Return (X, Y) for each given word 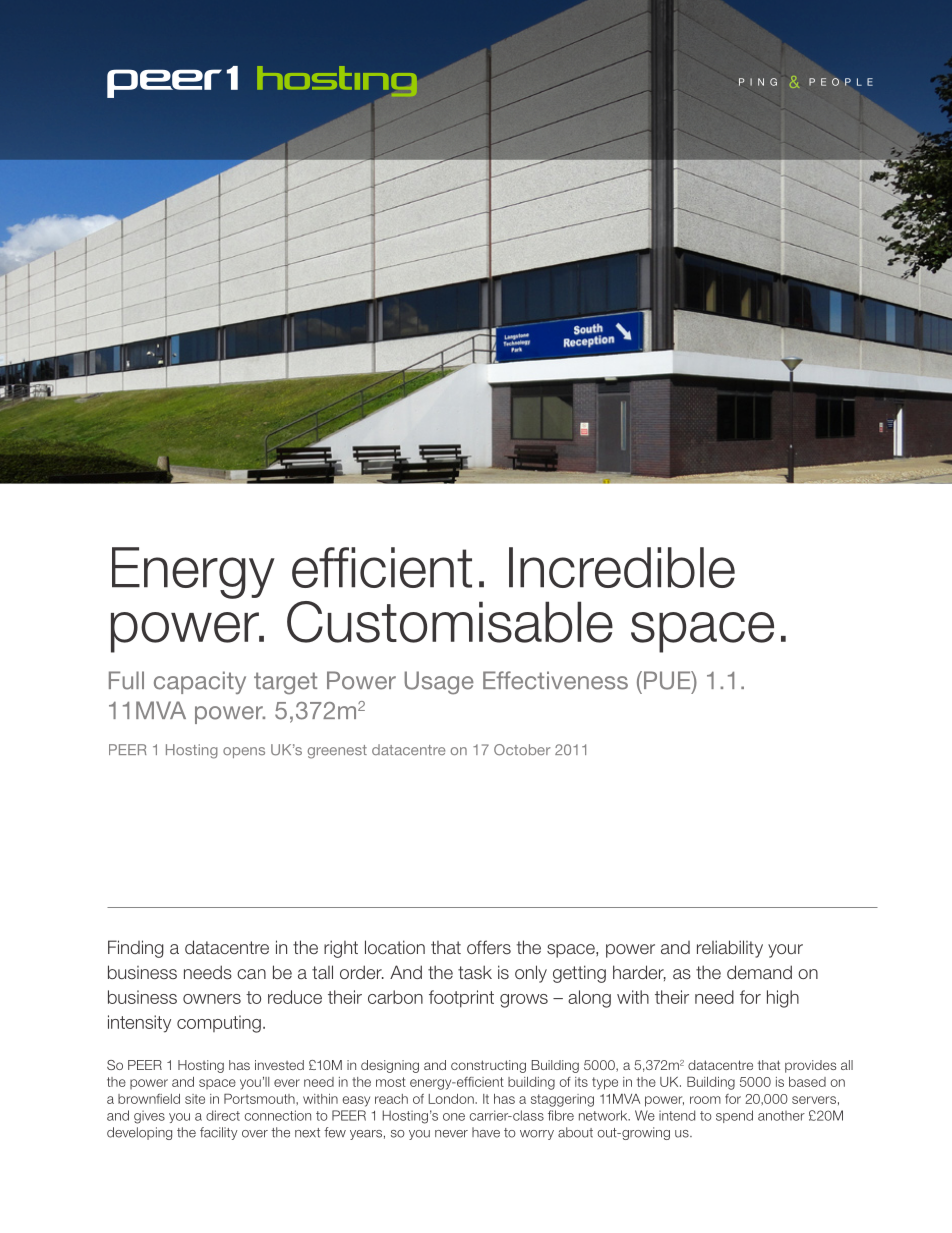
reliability (730, 949)
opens (244, 752)
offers (489, 947)
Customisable (450, 622)
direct (223, 1115)
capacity (200, 682)
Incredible (622, 567)
